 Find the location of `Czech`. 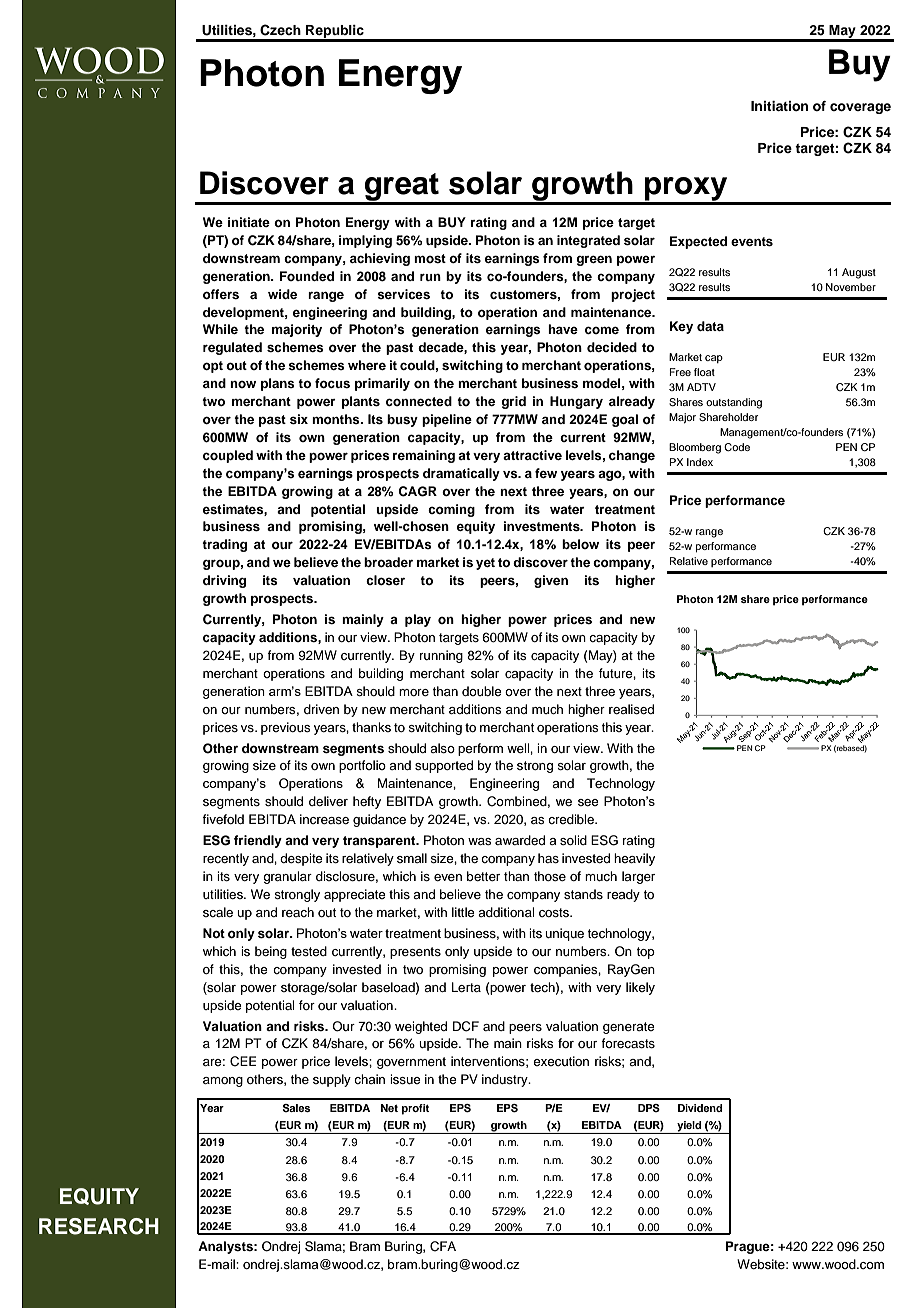

Czech is located at coordinates (280, 30).
